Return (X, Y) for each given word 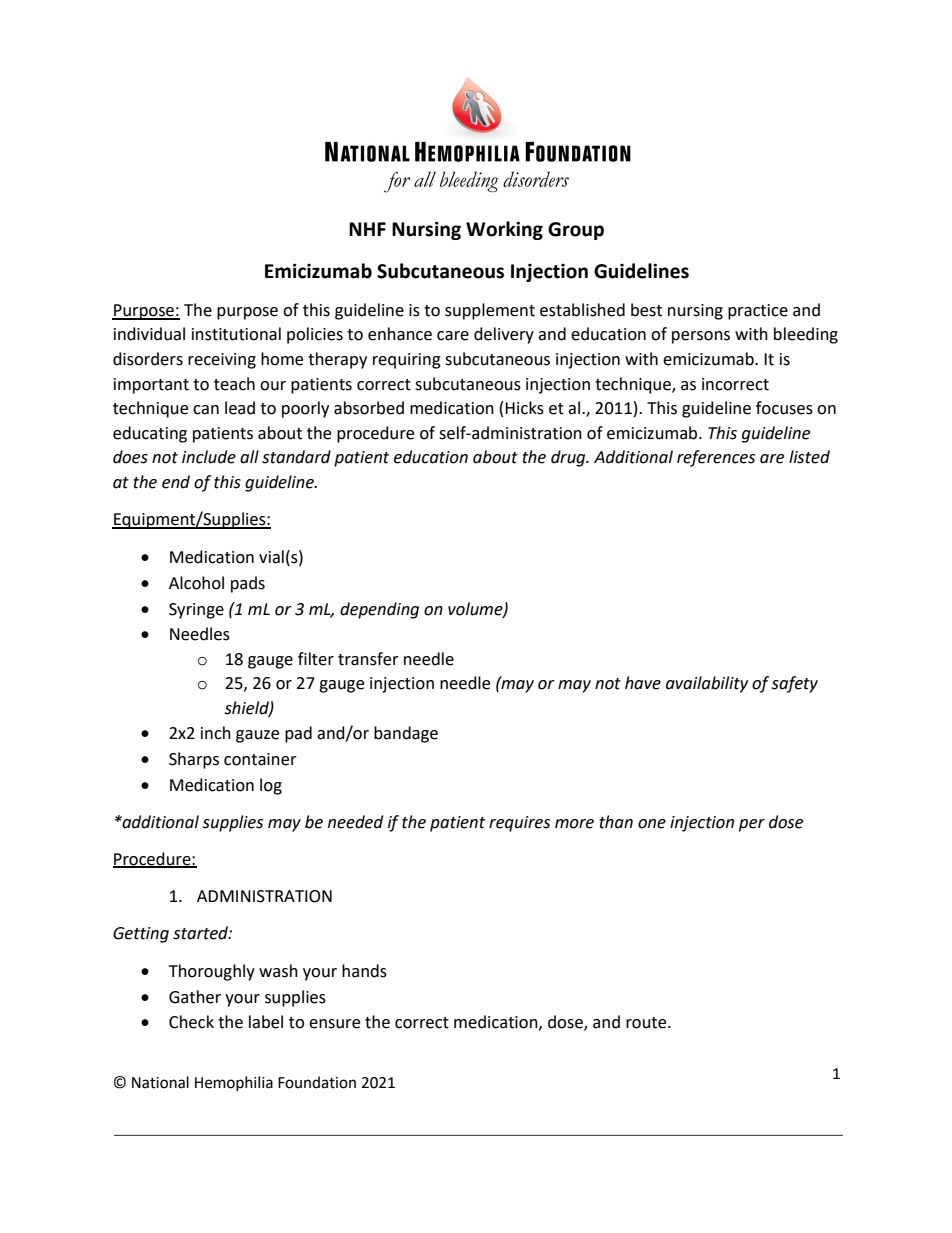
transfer (368, 659)
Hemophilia (234, 1083)
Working (504, 230)
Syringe (196, 611)
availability (707, 684)
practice (758, 312)
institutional (236, 334)
